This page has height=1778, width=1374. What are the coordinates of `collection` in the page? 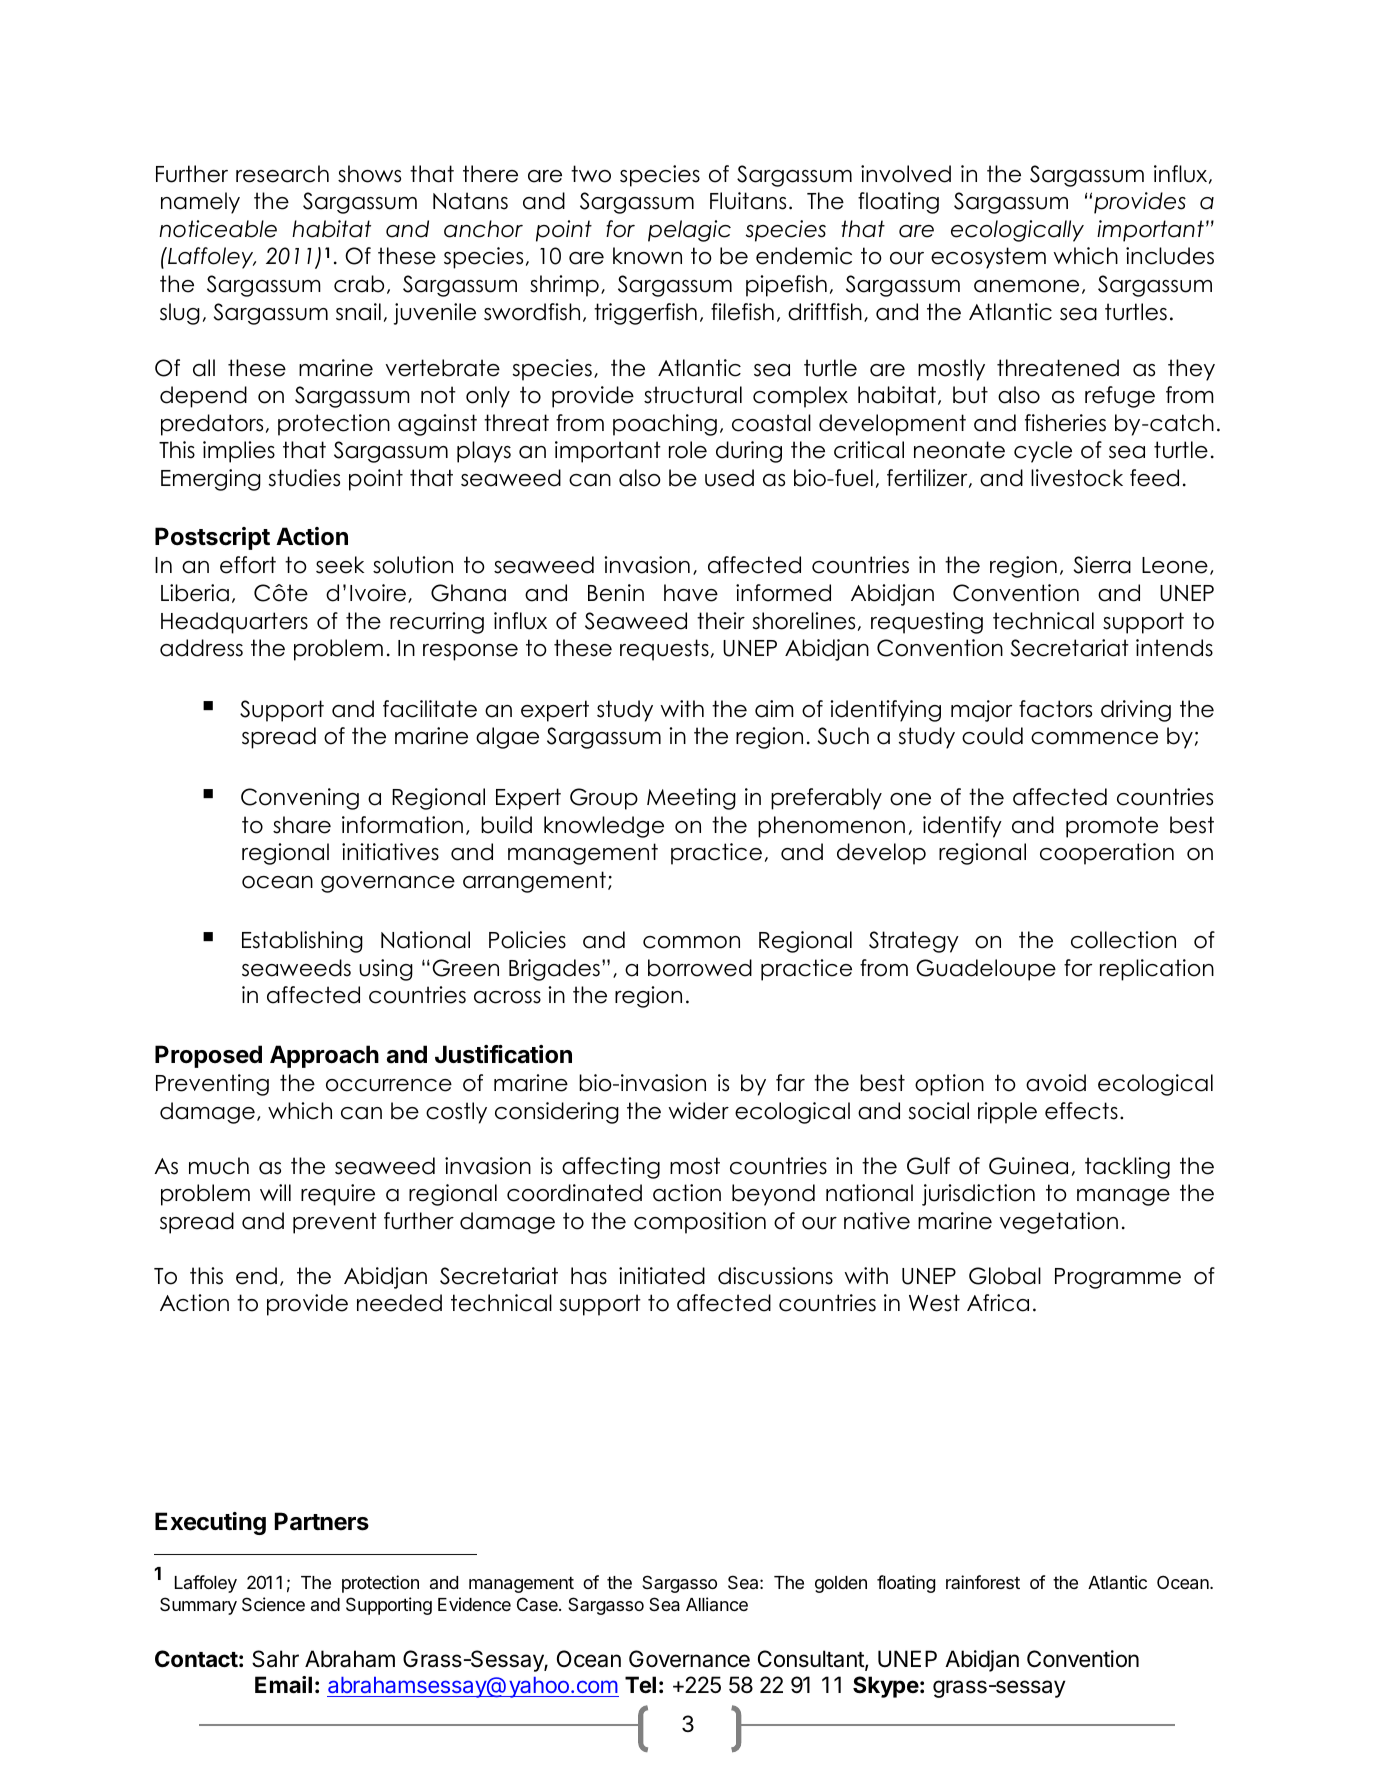 It's located at (1123, 940).
